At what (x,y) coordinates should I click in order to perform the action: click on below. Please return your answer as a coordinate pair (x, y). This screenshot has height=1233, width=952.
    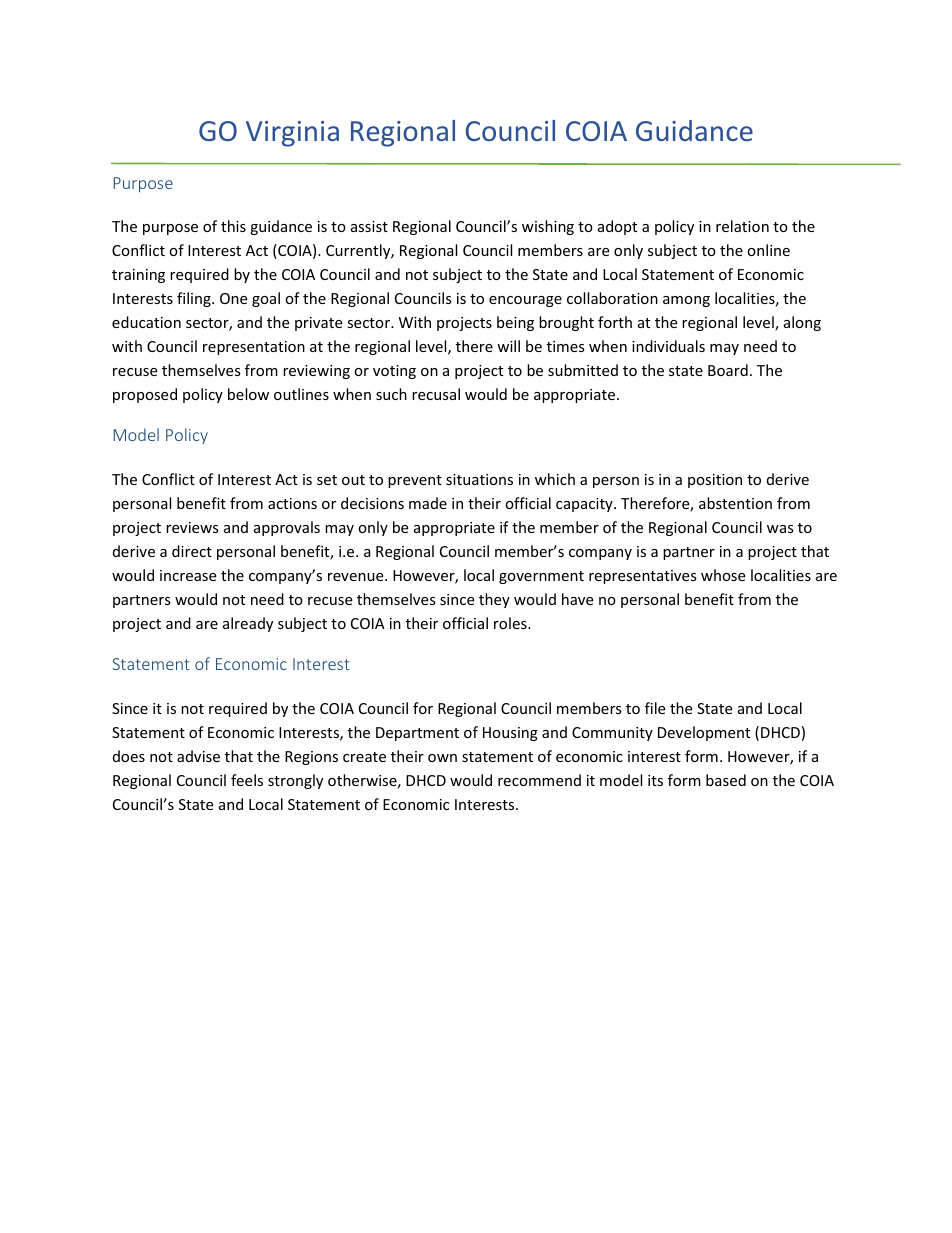
    Looking at the image, I should click on (248, 394).
